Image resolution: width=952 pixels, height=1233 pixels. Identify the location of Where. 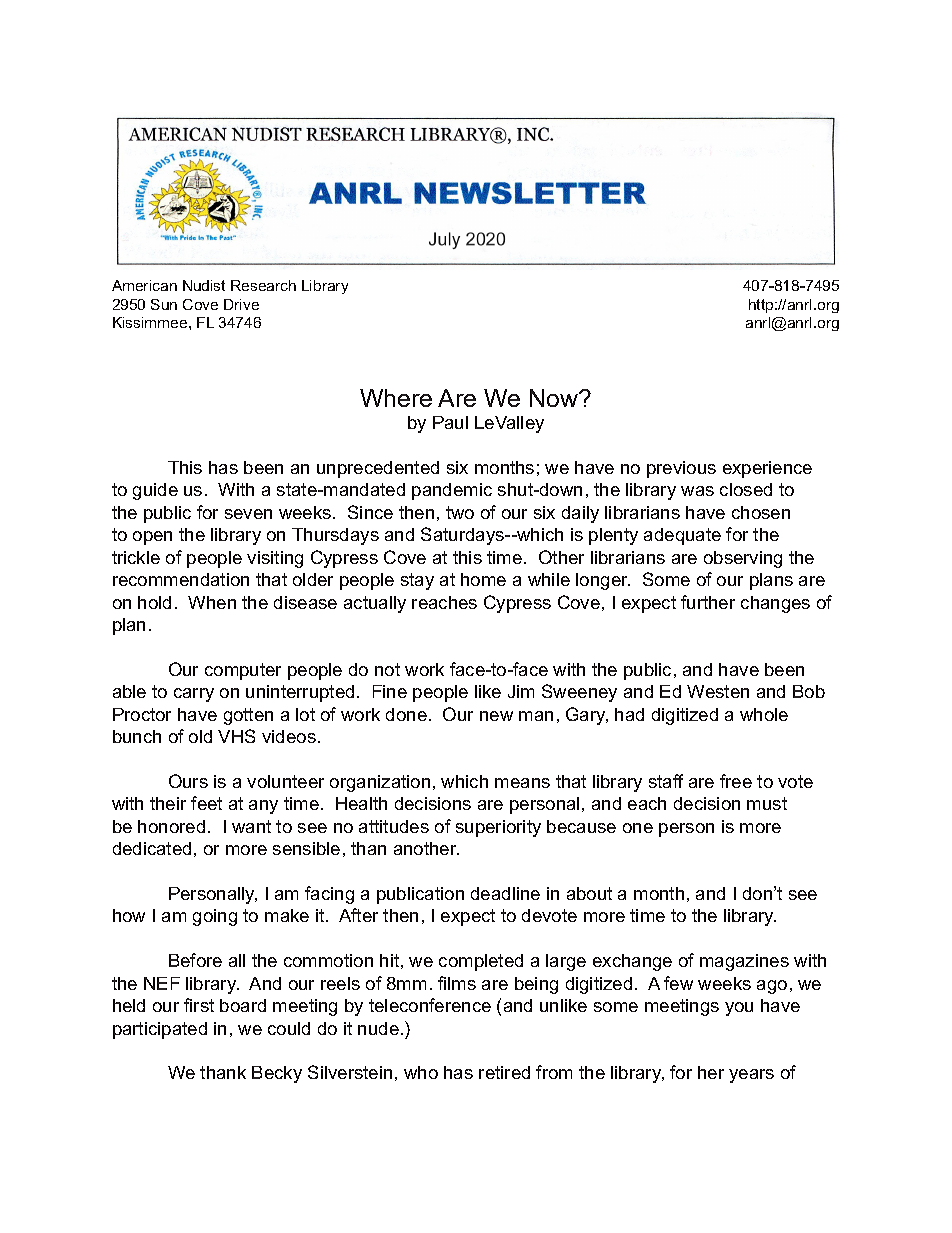
(396, 398).
